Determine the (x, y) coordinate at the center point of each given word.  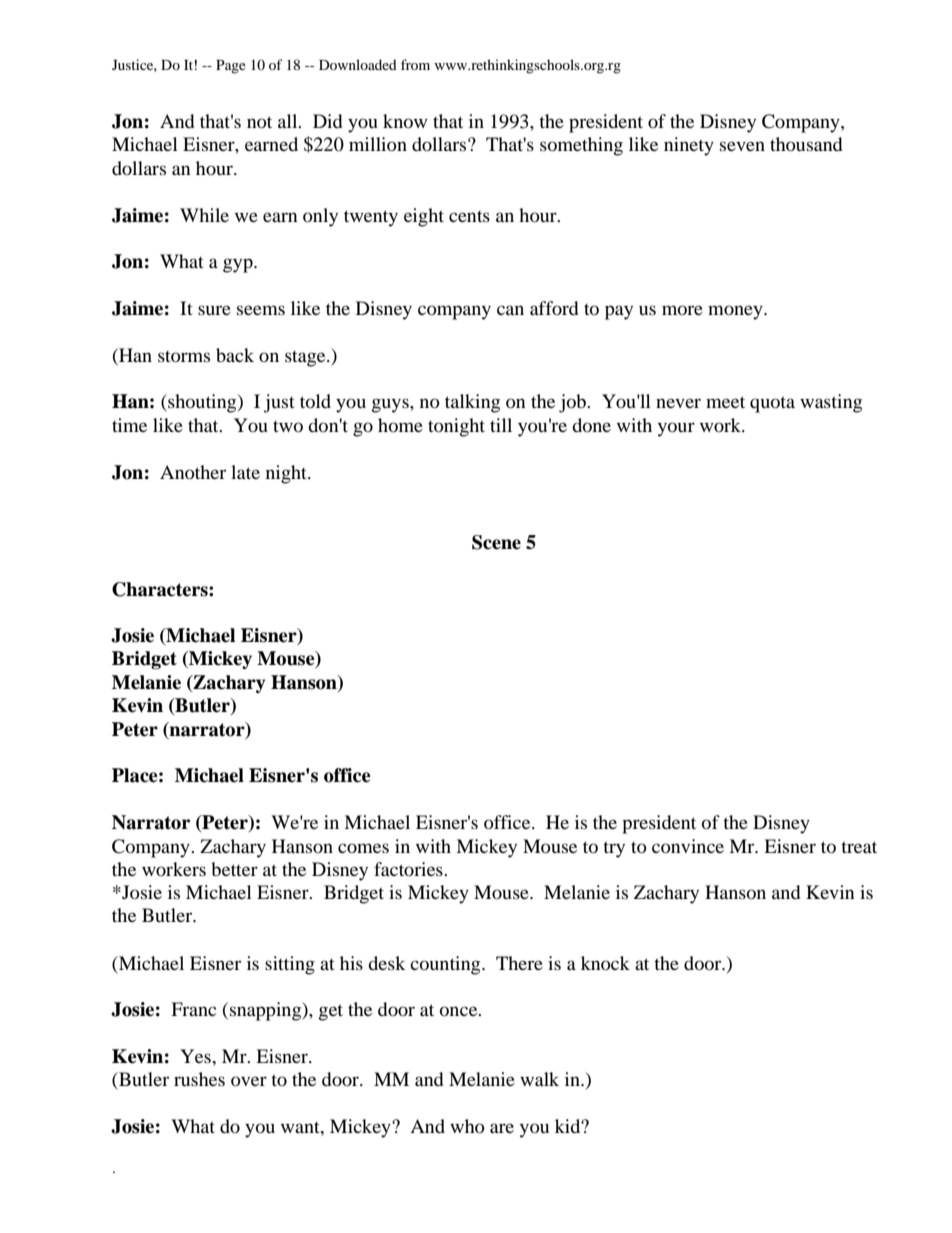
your (676, 429)
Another (193, 472)
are (502, 1128)
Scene (496, 542)
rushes (199, 1079)
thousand (806, 144)
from (415, 64)
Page (231, 67)
